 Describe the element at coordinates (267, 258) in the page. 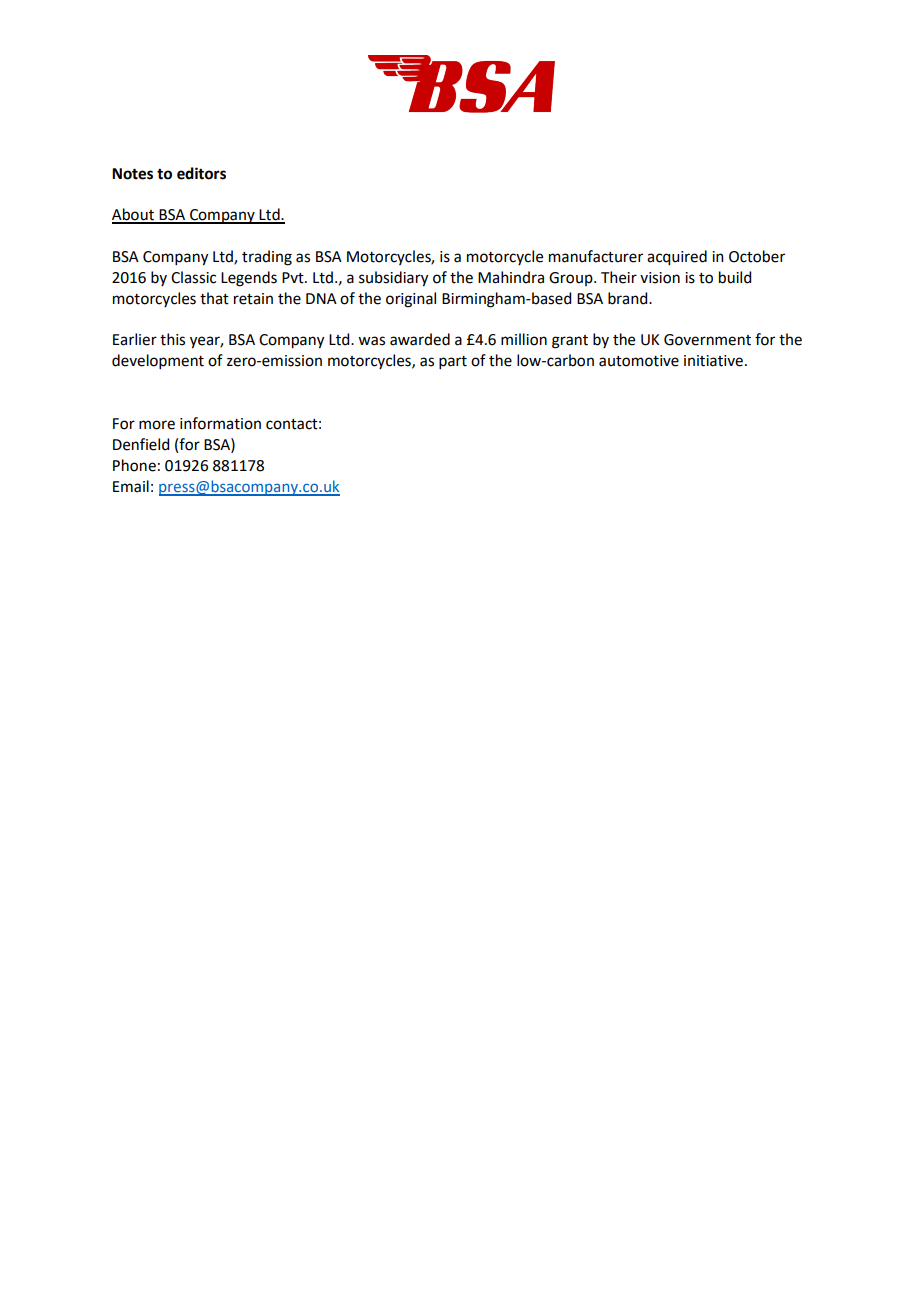

I see `trading` at that location.
